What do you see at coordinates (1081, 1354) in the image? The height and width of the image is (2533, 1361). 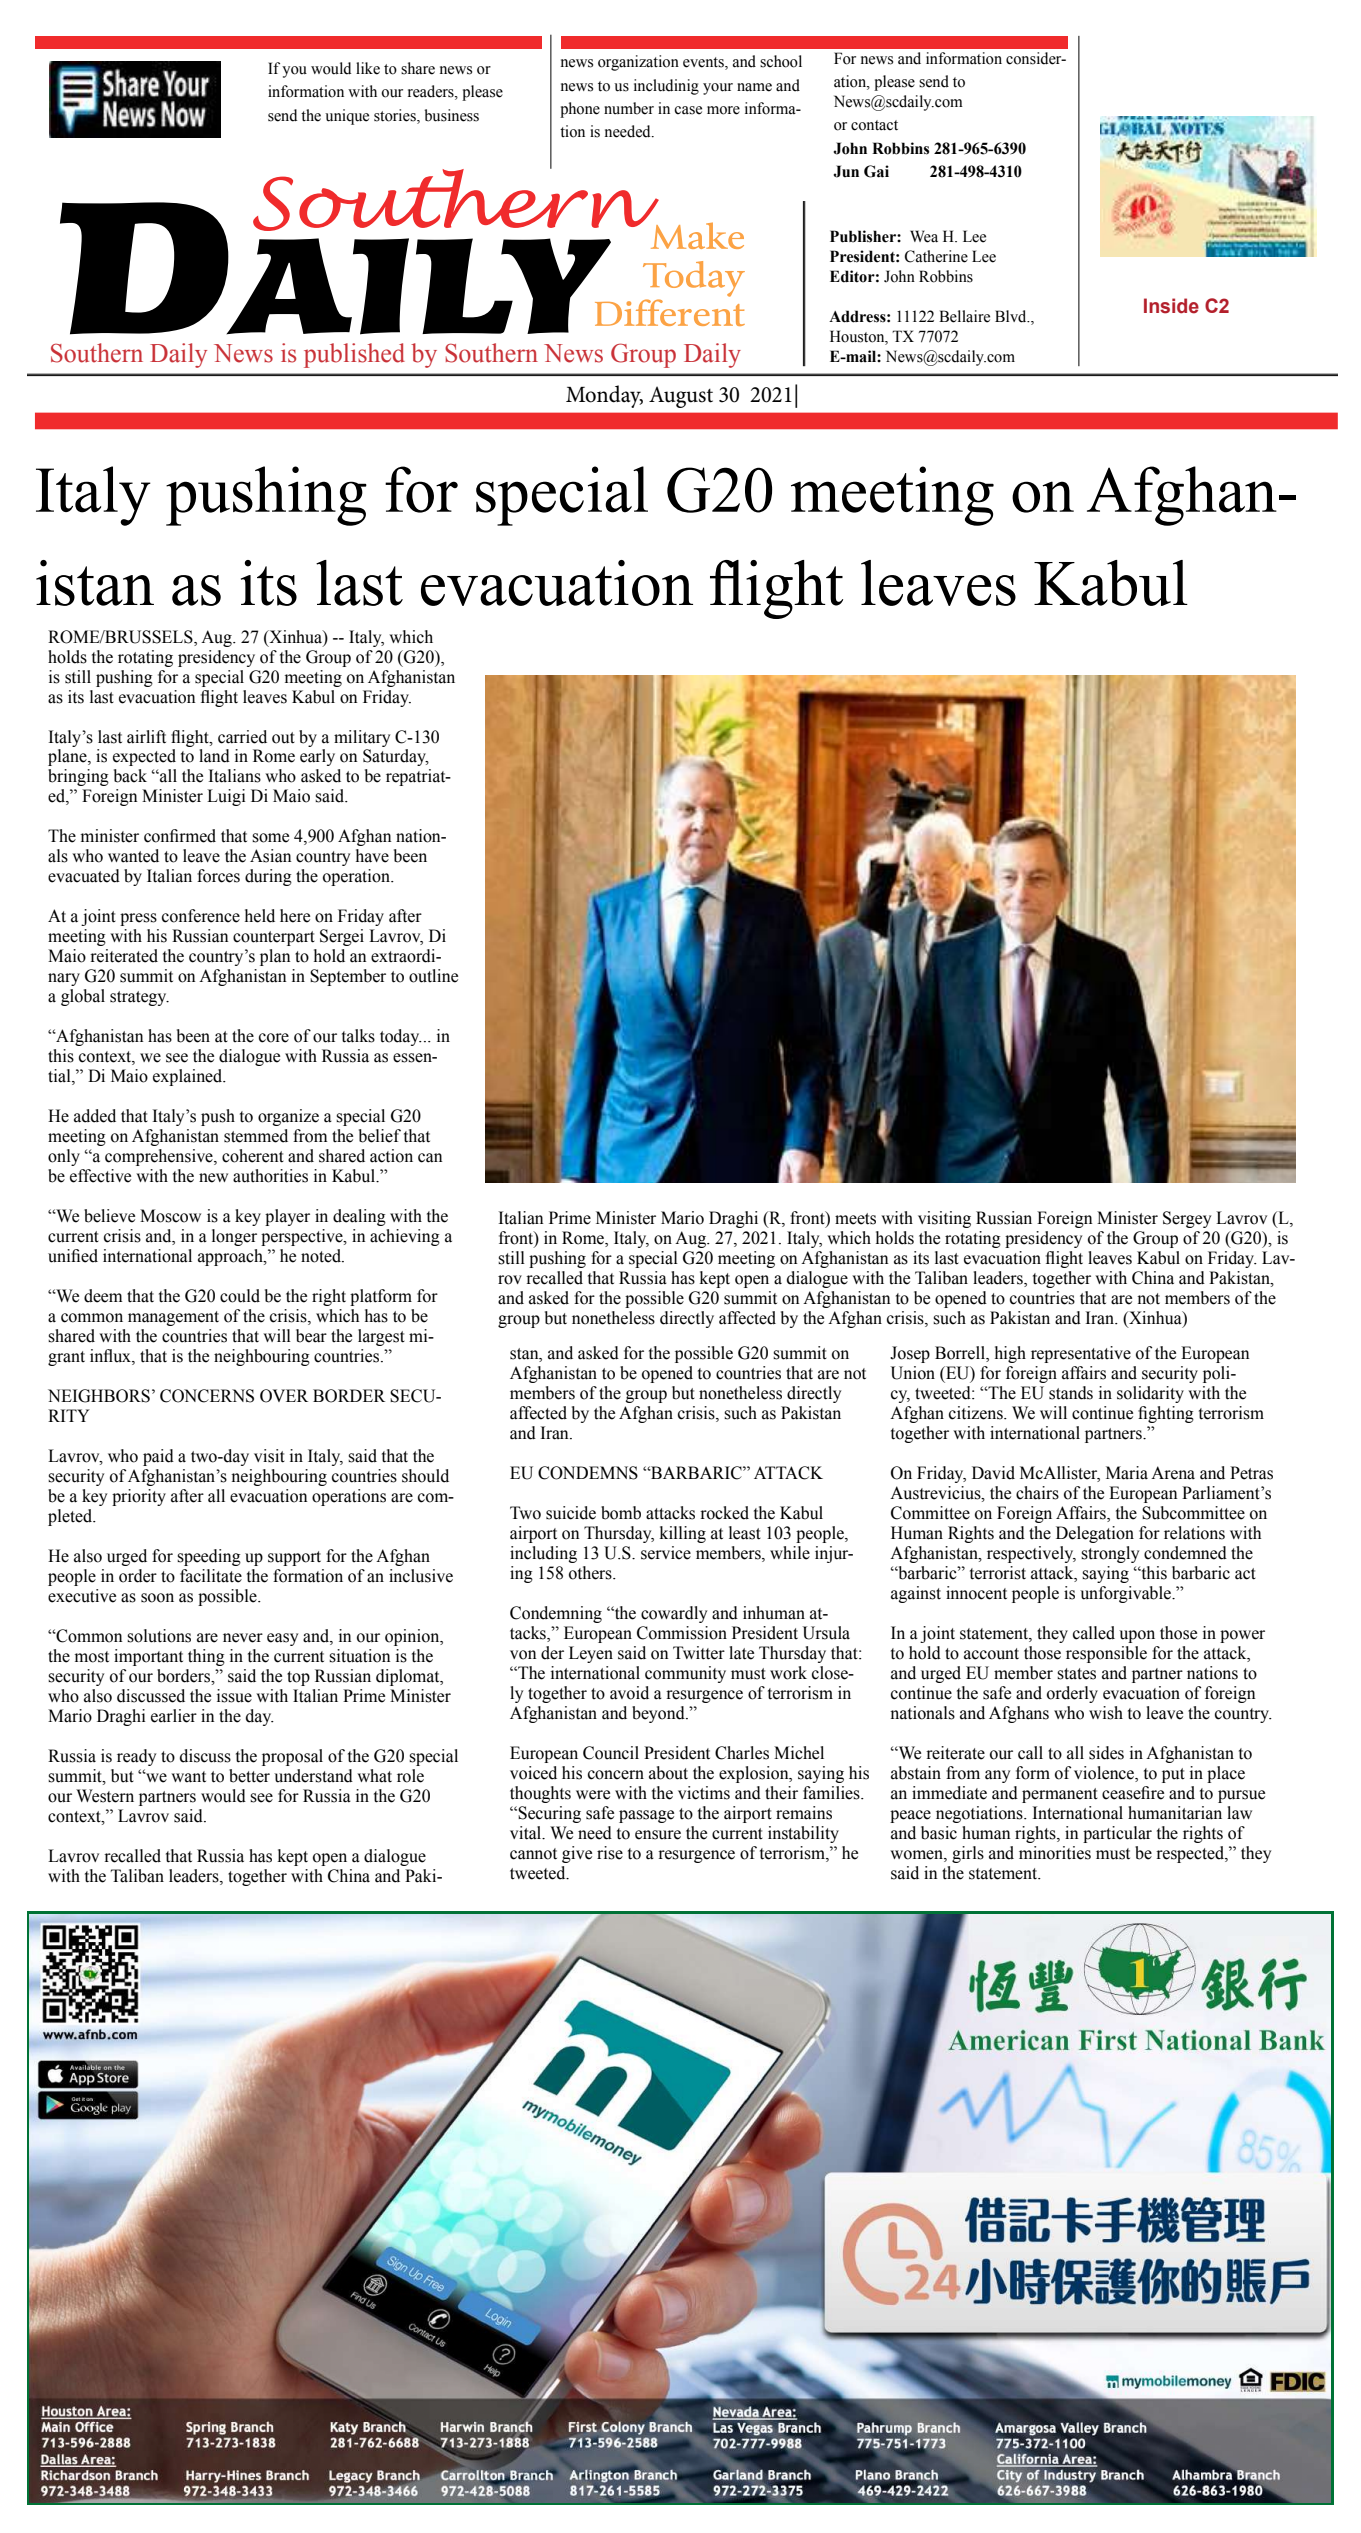 I see `representative` at bounding box center [1081, 1354].
